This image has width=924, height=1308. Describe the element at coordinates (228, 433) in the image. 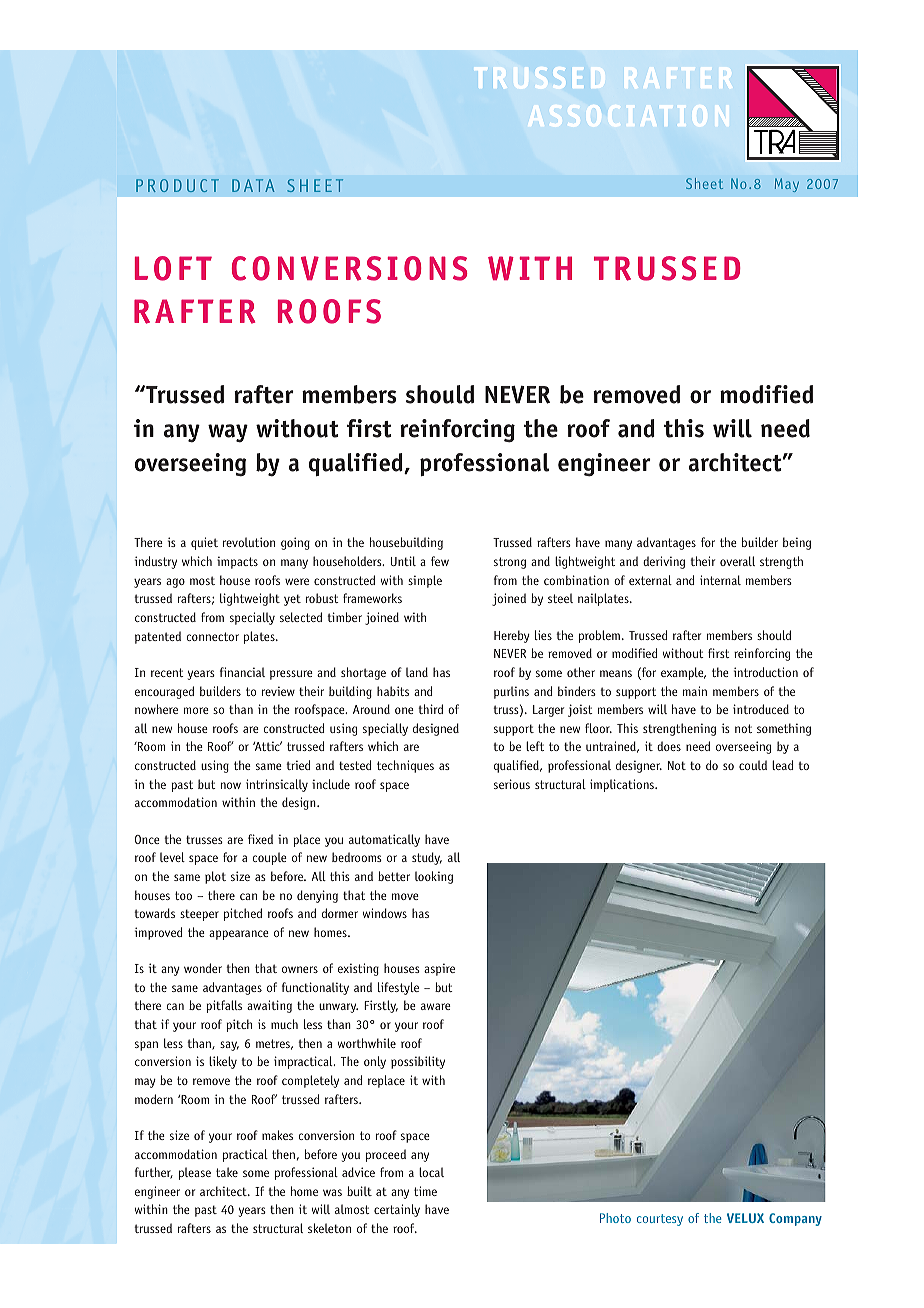

I see `way` at that location.
